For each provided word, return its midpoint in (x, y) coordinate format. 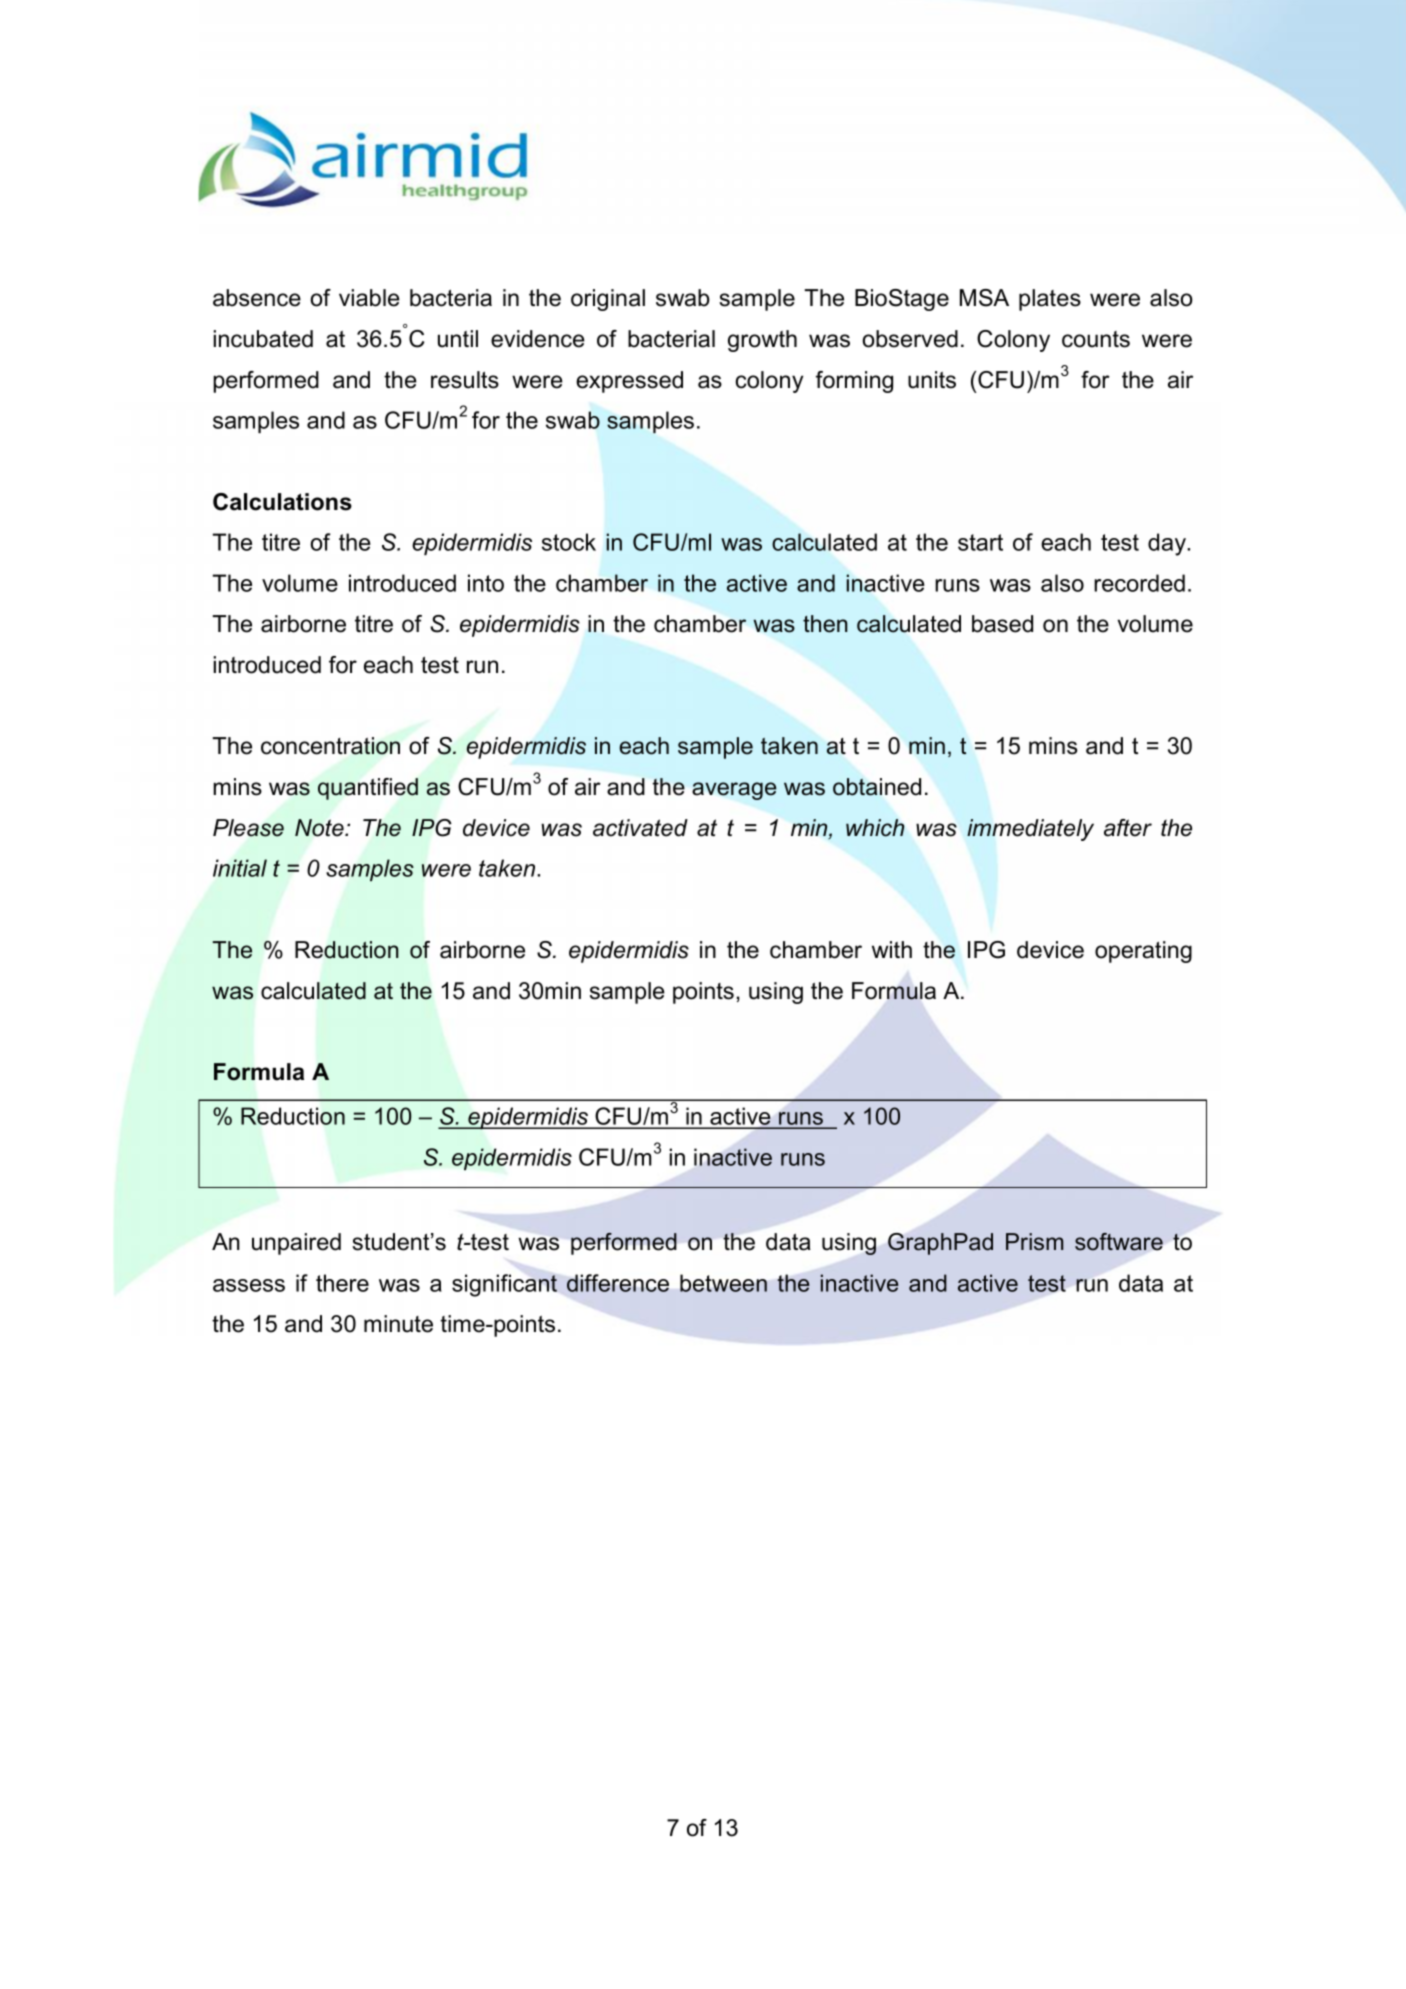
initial (240, 868)
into (486, 583)
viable (369, 298)
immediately (1030, 830)
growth (762, 341)
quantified (368, 789)
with (892, 949)
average (734, 791)
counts (1096, 339)
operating (1143, 952)
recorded (1139, 583)
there (342, 1283)
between (723, 1283)
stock (569, 542)
